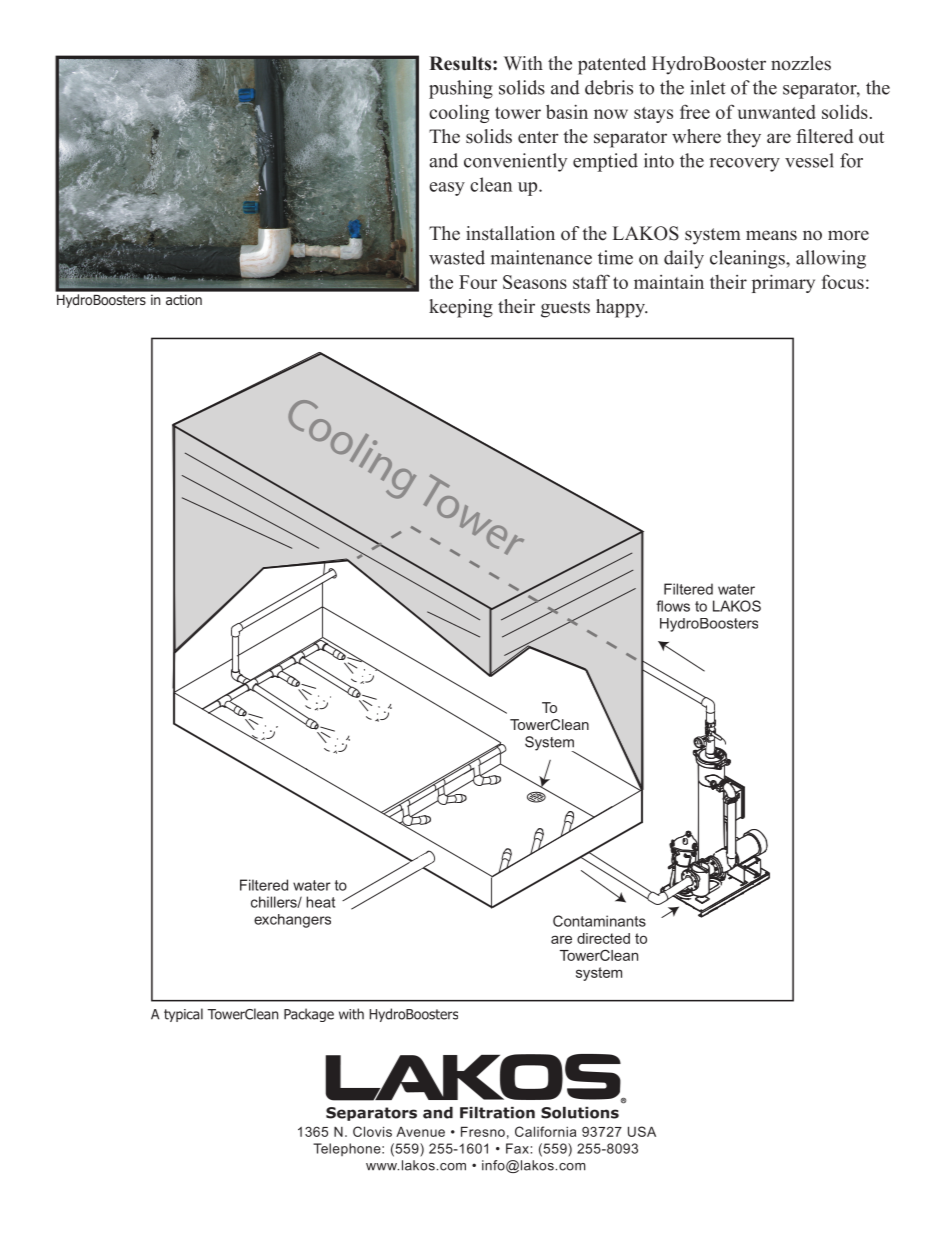 Image resolution: width=952 pixels, height=1233 pixels. I want to click on focus, so click(843, 282).
